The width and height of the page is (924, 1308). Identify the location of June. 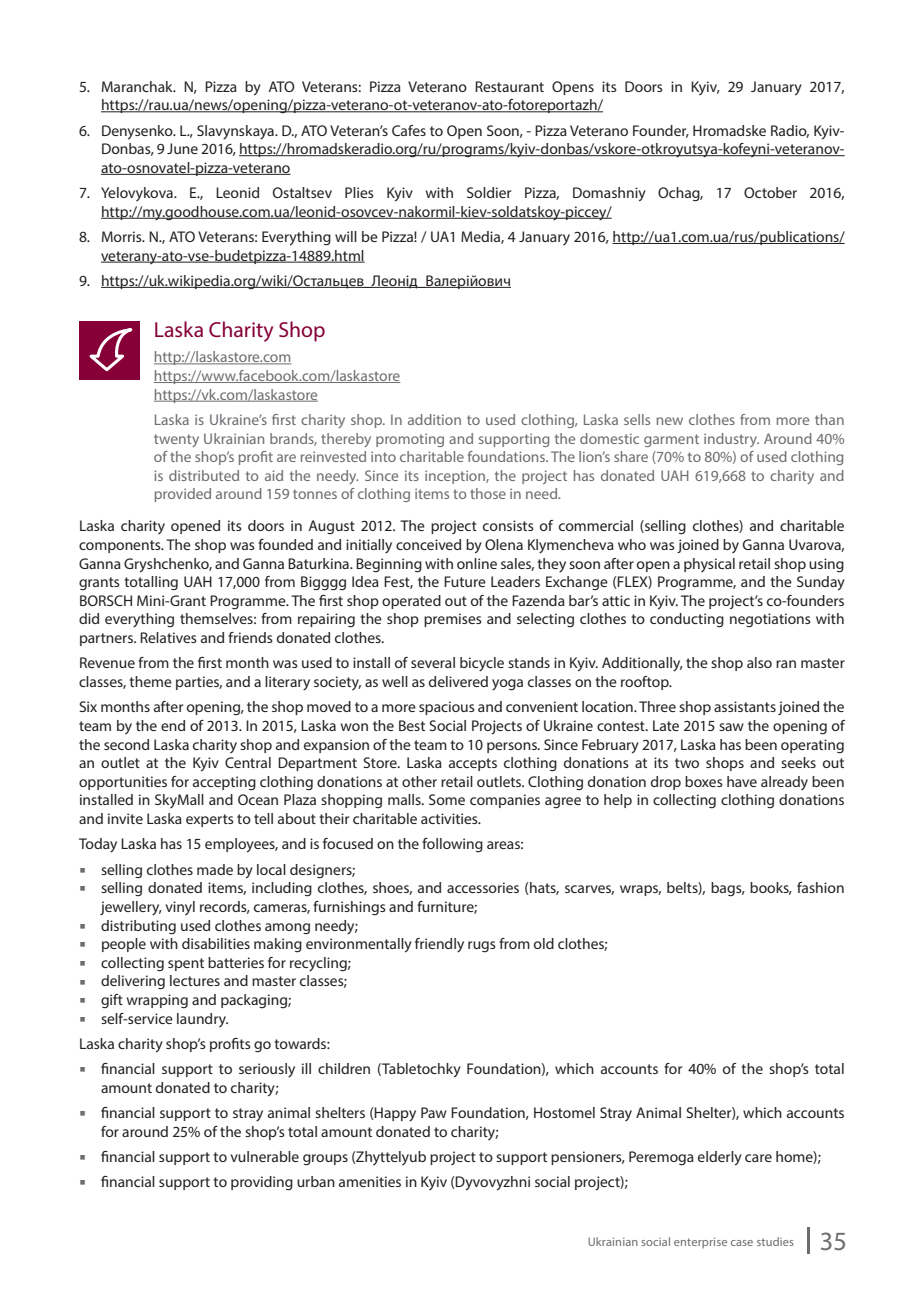
(182, 148).
